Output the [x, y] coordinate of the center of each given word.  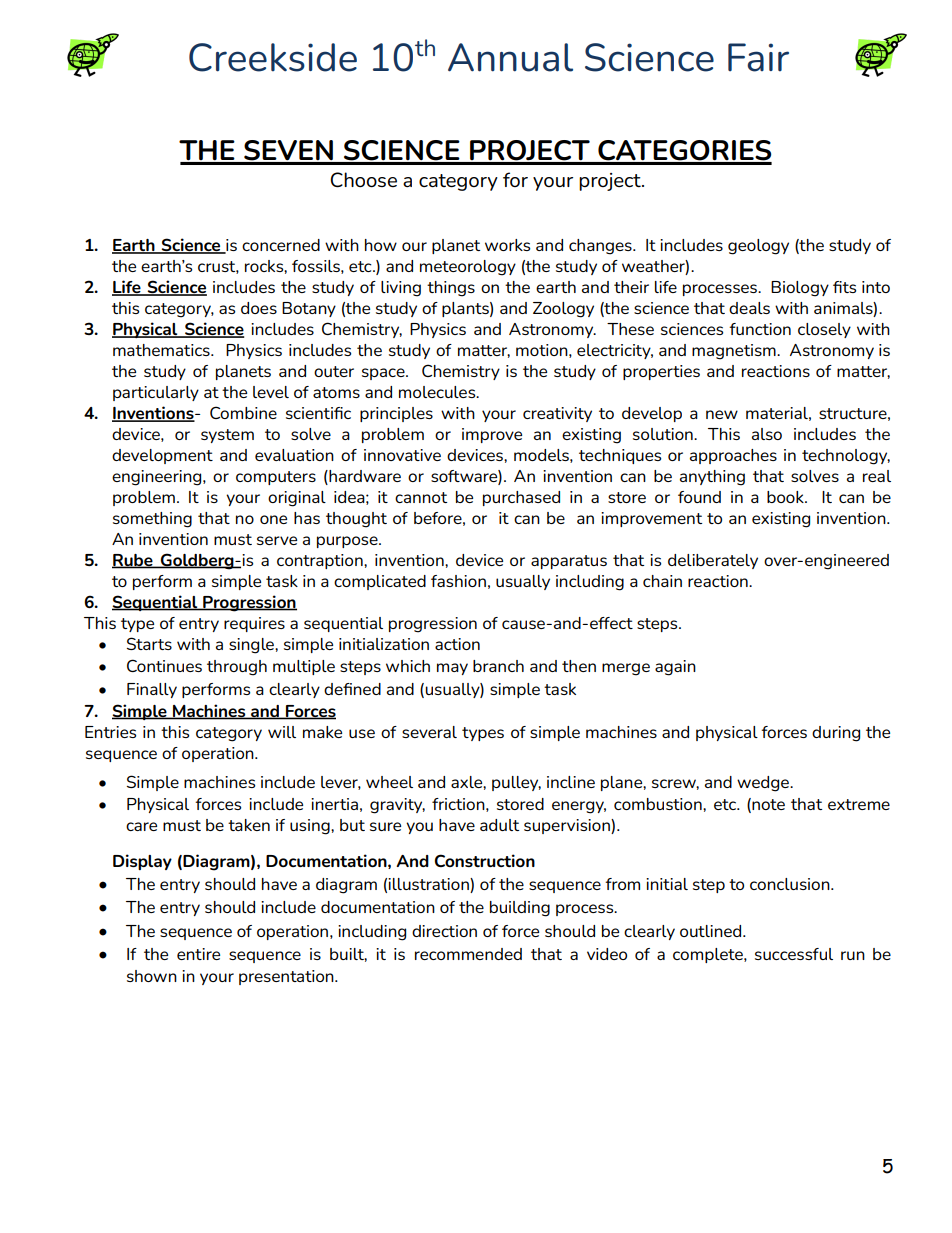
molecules [438, 392]
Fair [758, 57]
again [675, 668]
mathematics [162, 350]
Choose [363, 180]
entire [198, 954]
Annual [510, 57]
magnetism [735, 352]
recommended [468, 954]
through [237, 668]
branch [498, 666]
